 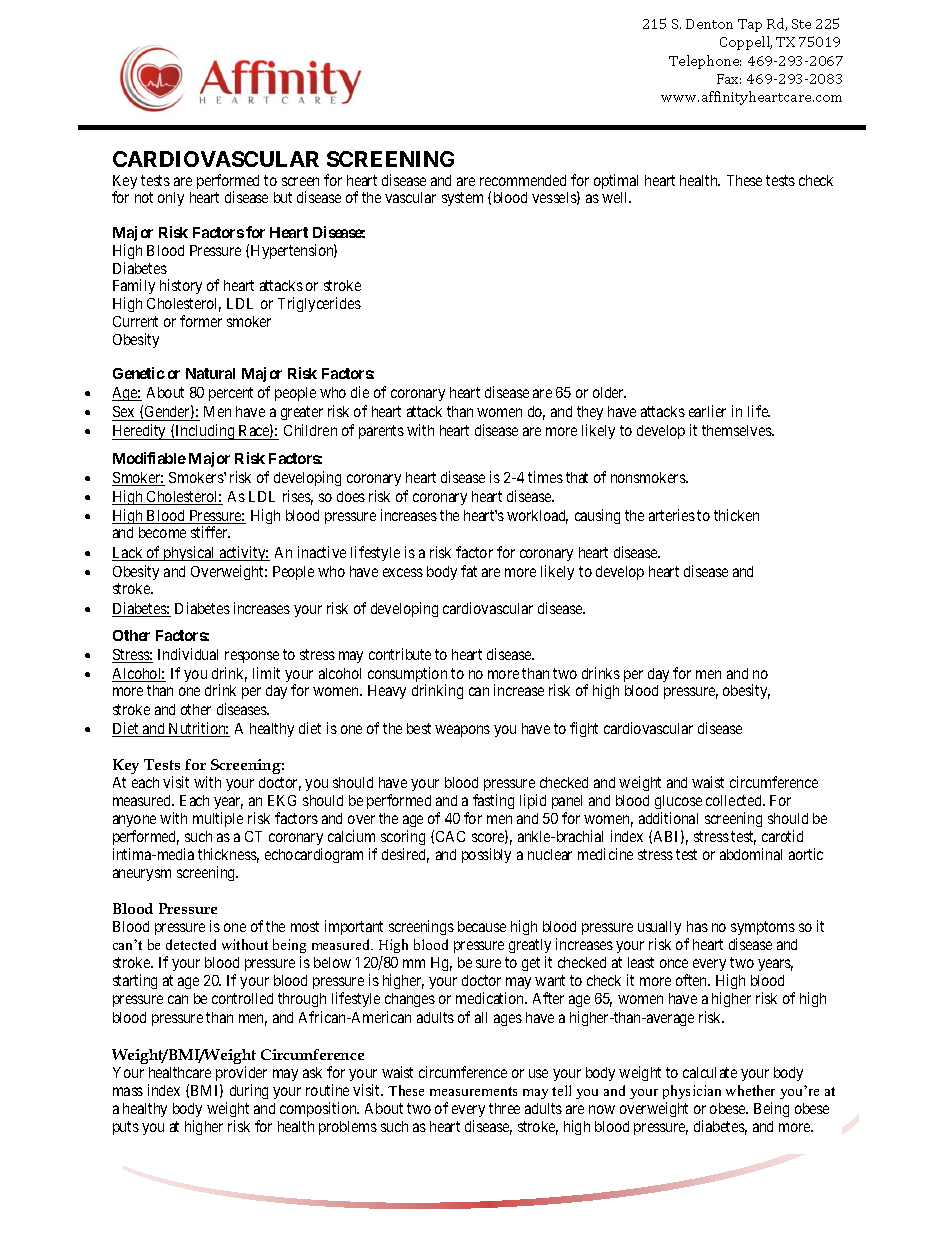 What do you see at coordinates (545, 477) in the screenshot?
I see `times` at bounding box center [545, 477].
